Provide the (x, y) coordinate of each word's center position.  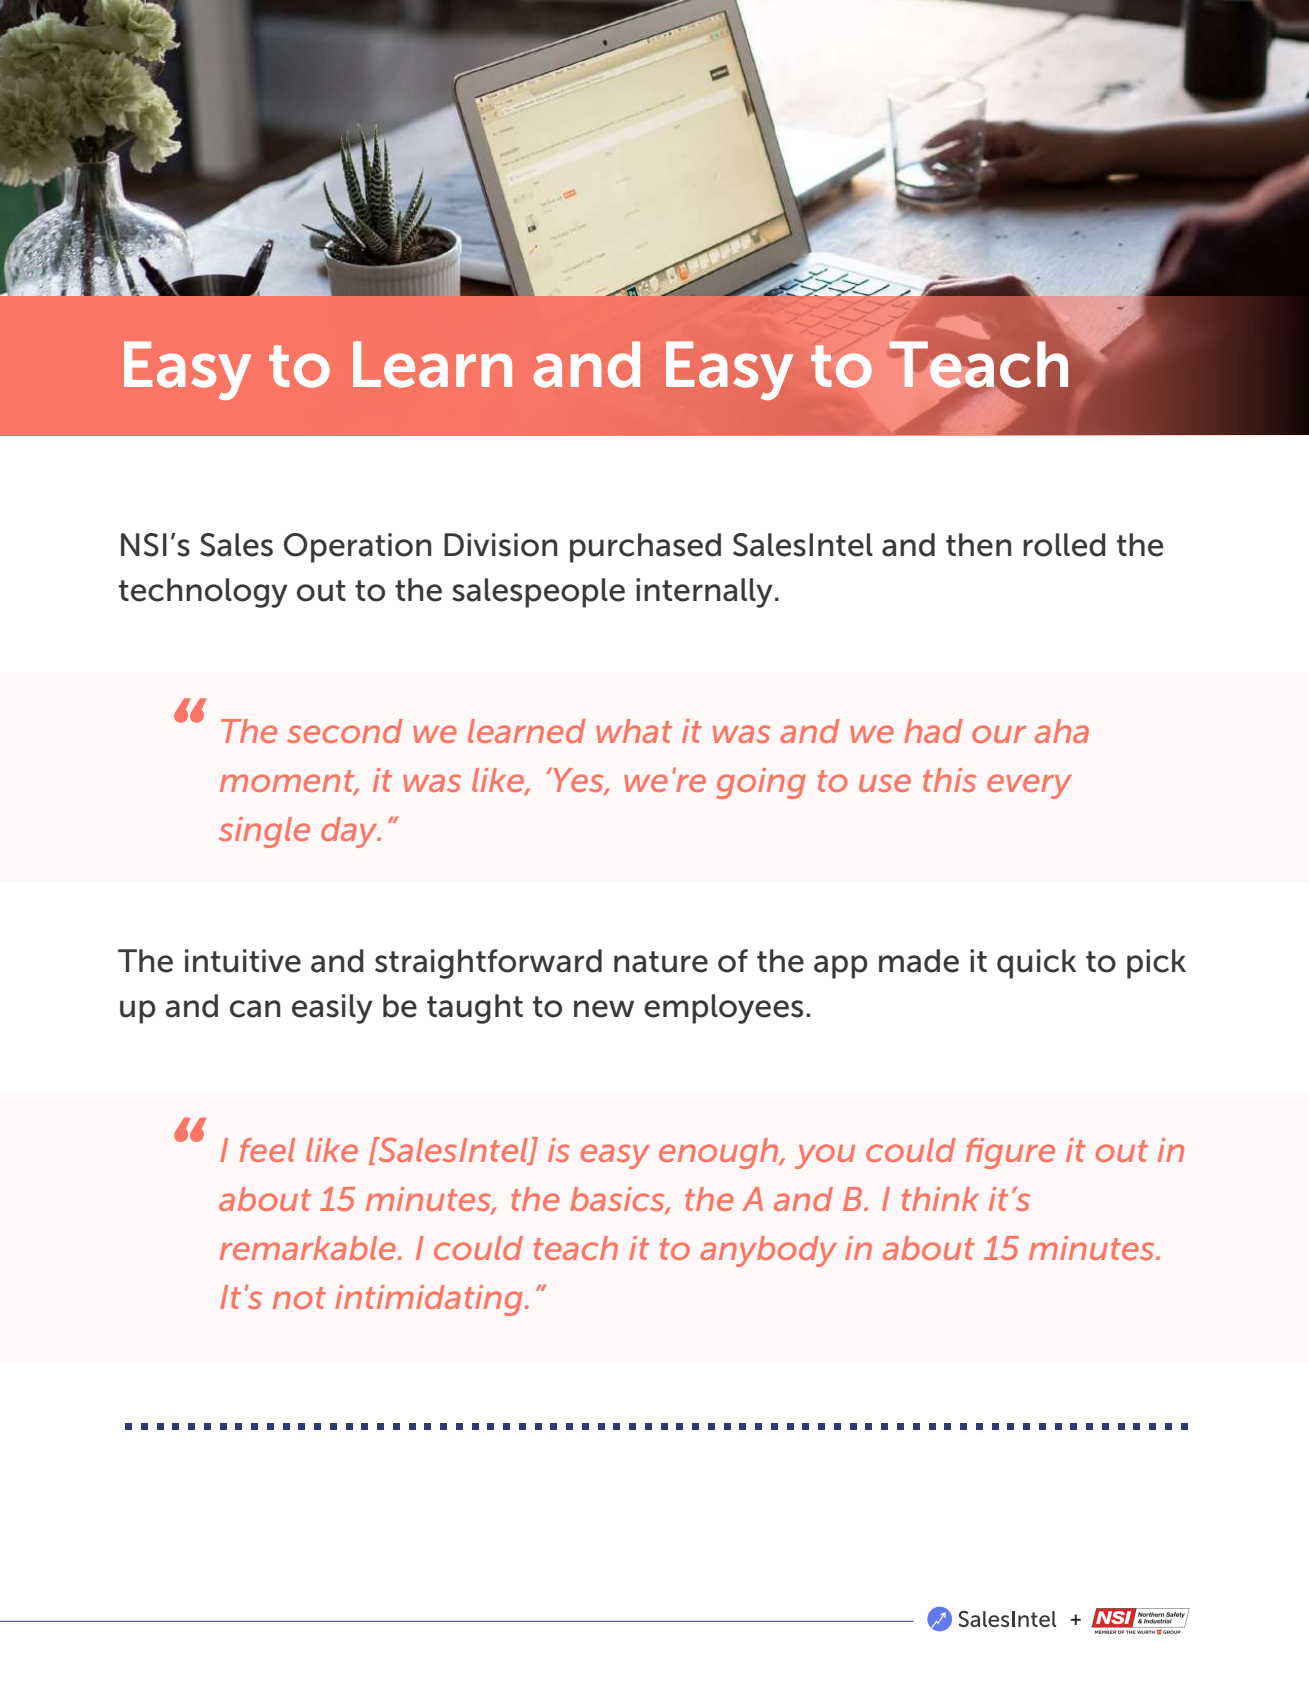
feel (267, 1150)
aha (1062, 731)
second (345, 731)
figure (1010, 1153)
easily (332, 1009)
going (761, 783)
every (1029, 786)
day (350, 832)
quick (1036, 964)
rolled (1064, 545)
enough (720, 1153)
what (634, 731)
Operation (357, 548)
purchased (645, 548)
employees (723, 1009)
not (299, 1298)
